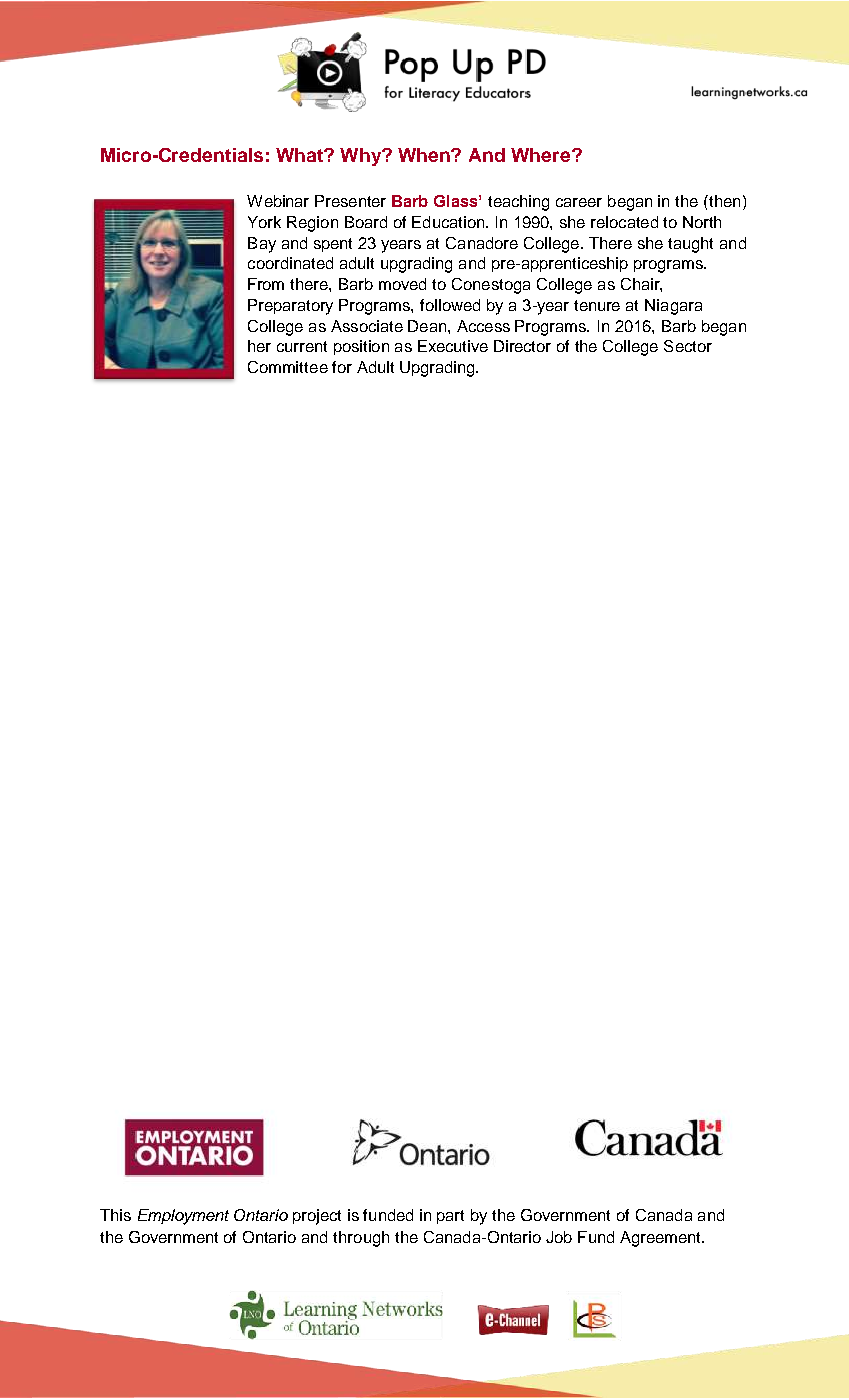 This document has height=1400, width=849. I want to click on part, so click(450, 1217).
